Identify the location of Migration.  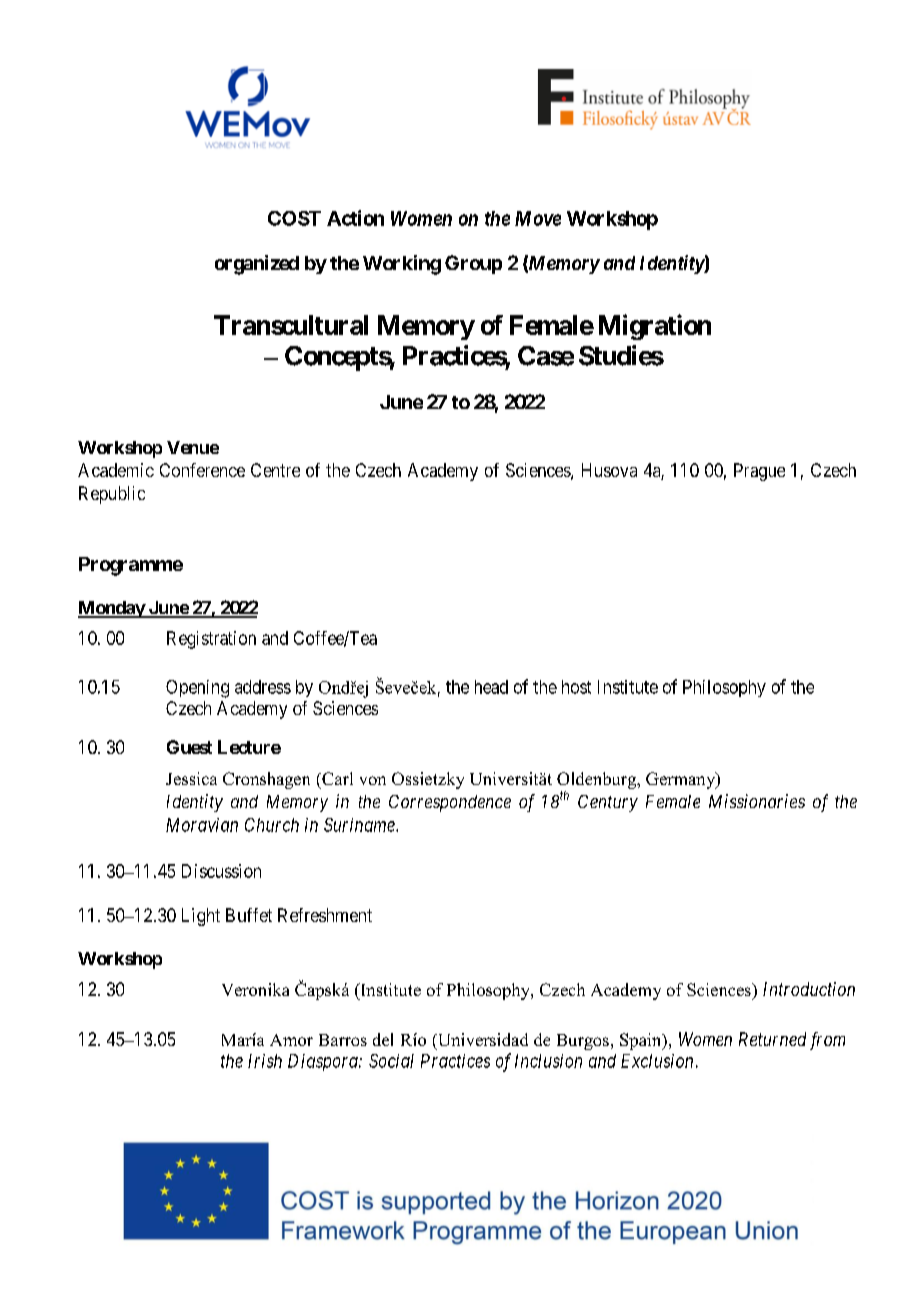
(655, 327).
